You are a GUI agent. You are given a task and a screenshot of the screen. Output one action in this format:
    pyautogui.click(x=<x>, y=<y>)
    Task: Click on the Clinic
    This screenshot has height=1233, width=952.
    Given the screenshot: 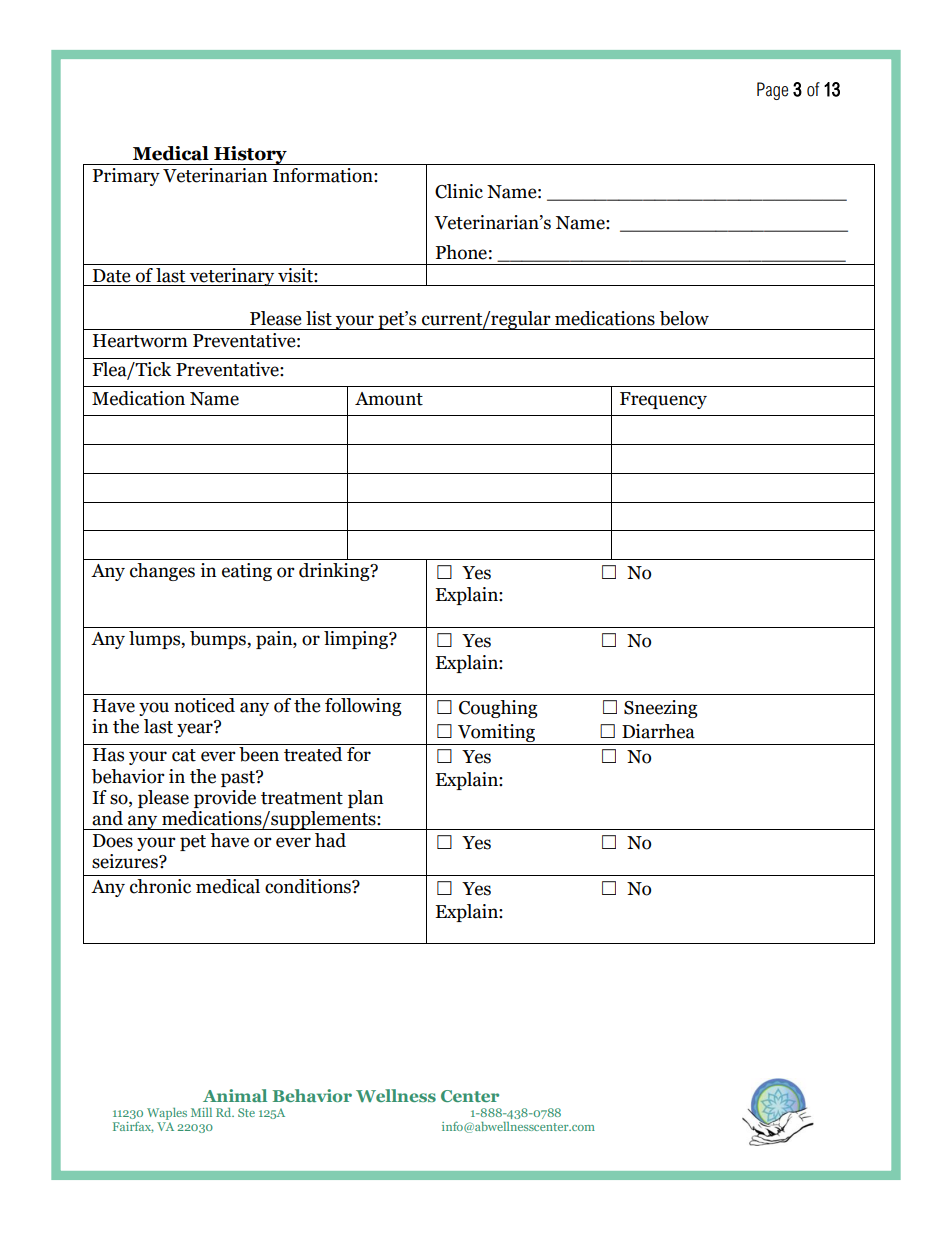 What is the action you would take?
    pyautogui.click(x=459, y=191)
